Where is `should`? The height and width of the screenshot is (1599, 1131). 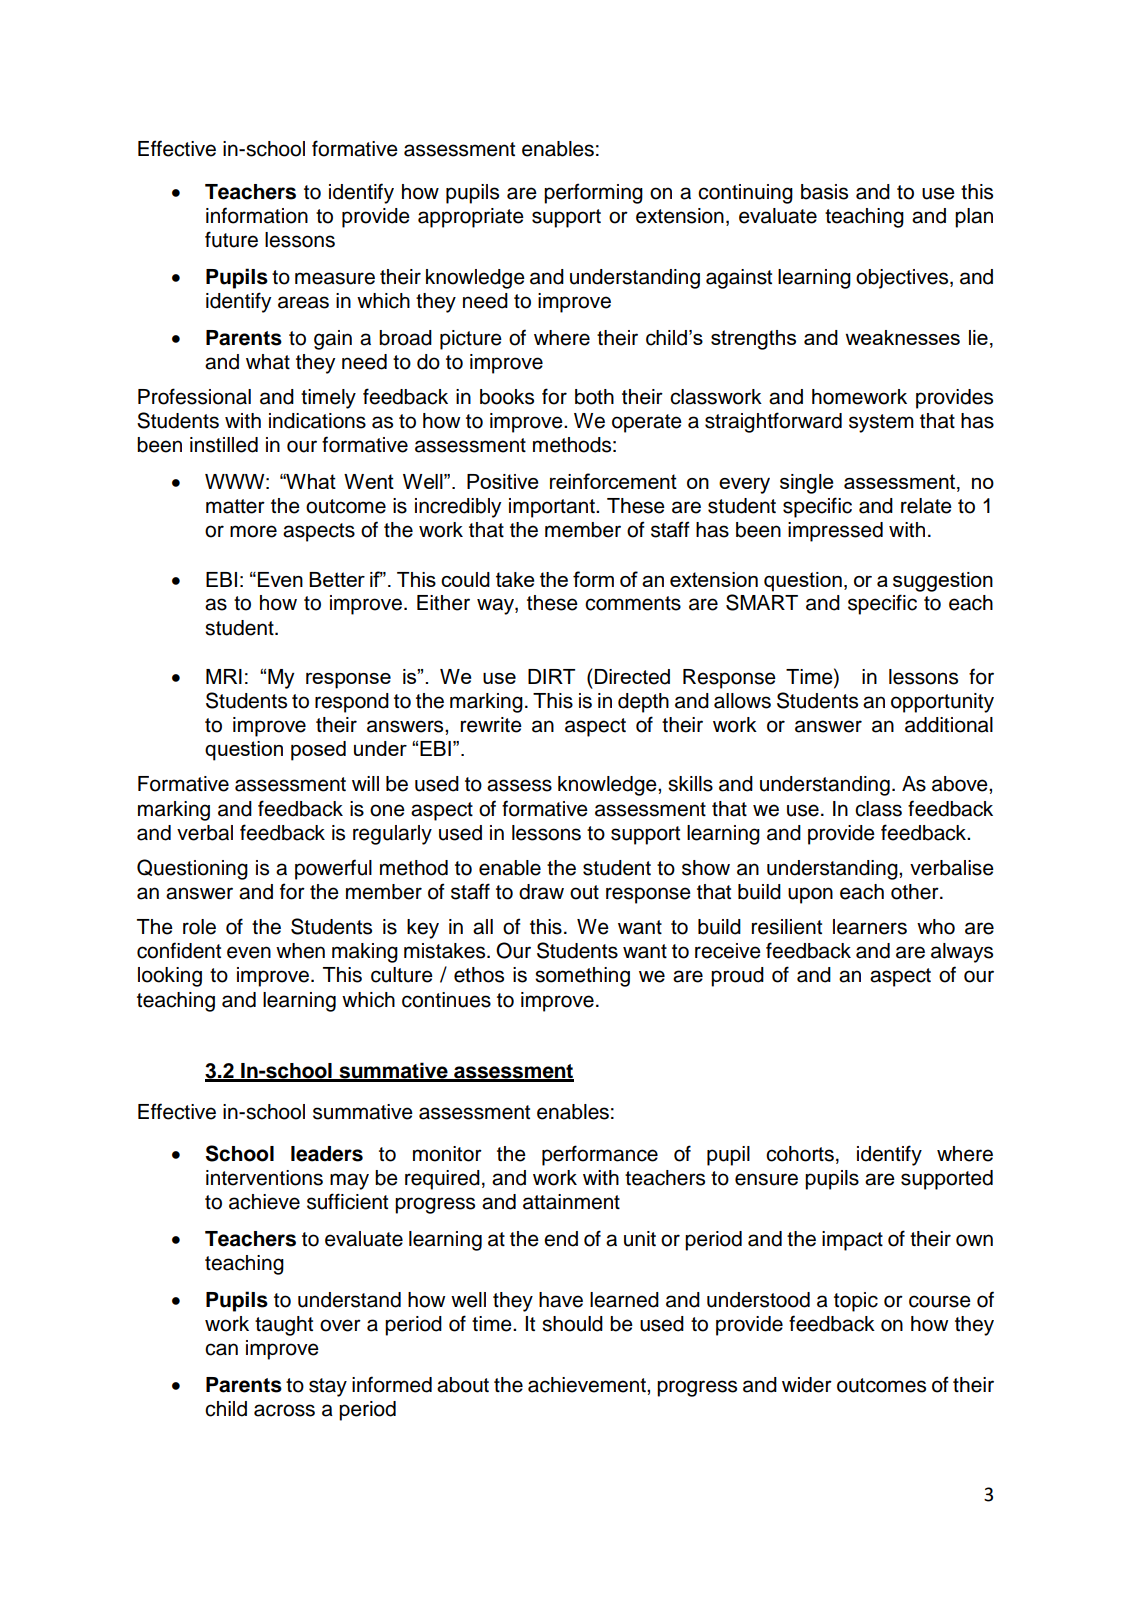 should is located at coordinates (572, 1324).
